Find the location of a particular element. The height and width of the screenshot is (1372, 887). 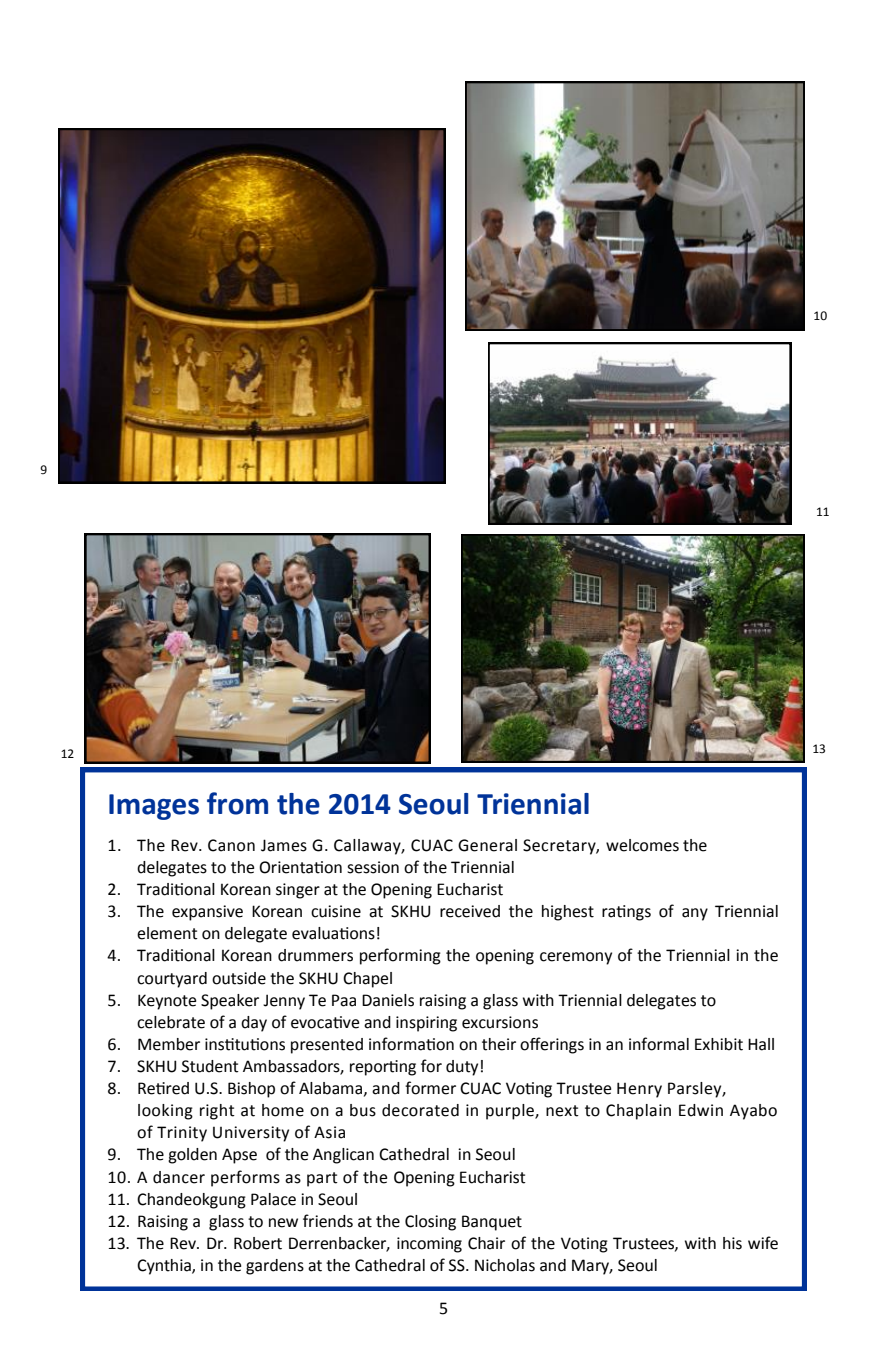

expansive is located at coordinates (207, 913).
